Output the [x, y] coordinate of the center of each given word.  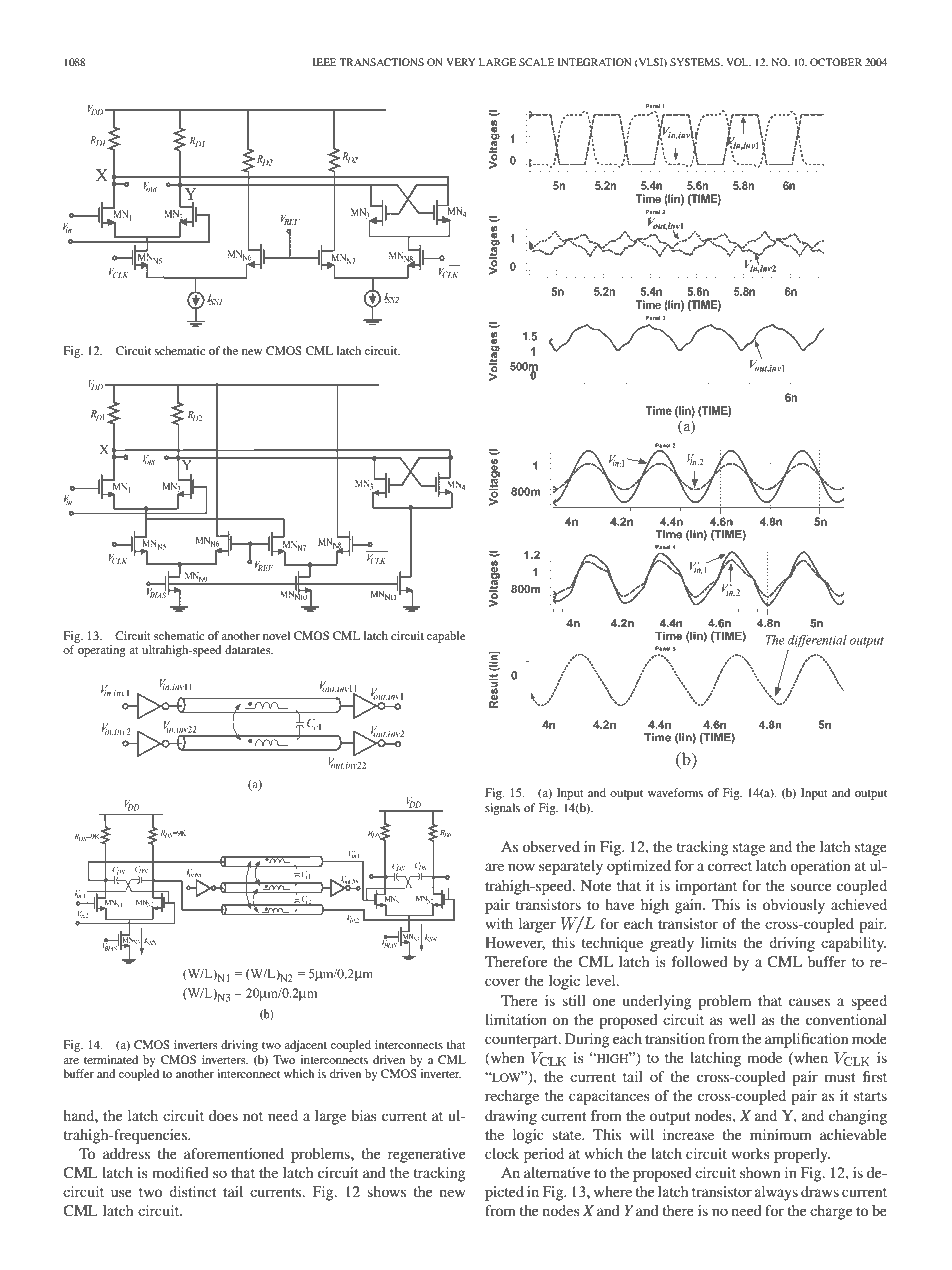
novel [276, 635]
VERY [461, 62]
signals [502, 809]
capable [446, 637]
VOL [738, 62]
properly [802, 1155]
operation [820, 867]
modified [180, 1172]
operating [102, 651]
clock [502, 1153]
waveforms [675, 792]
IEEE [325, 62]
